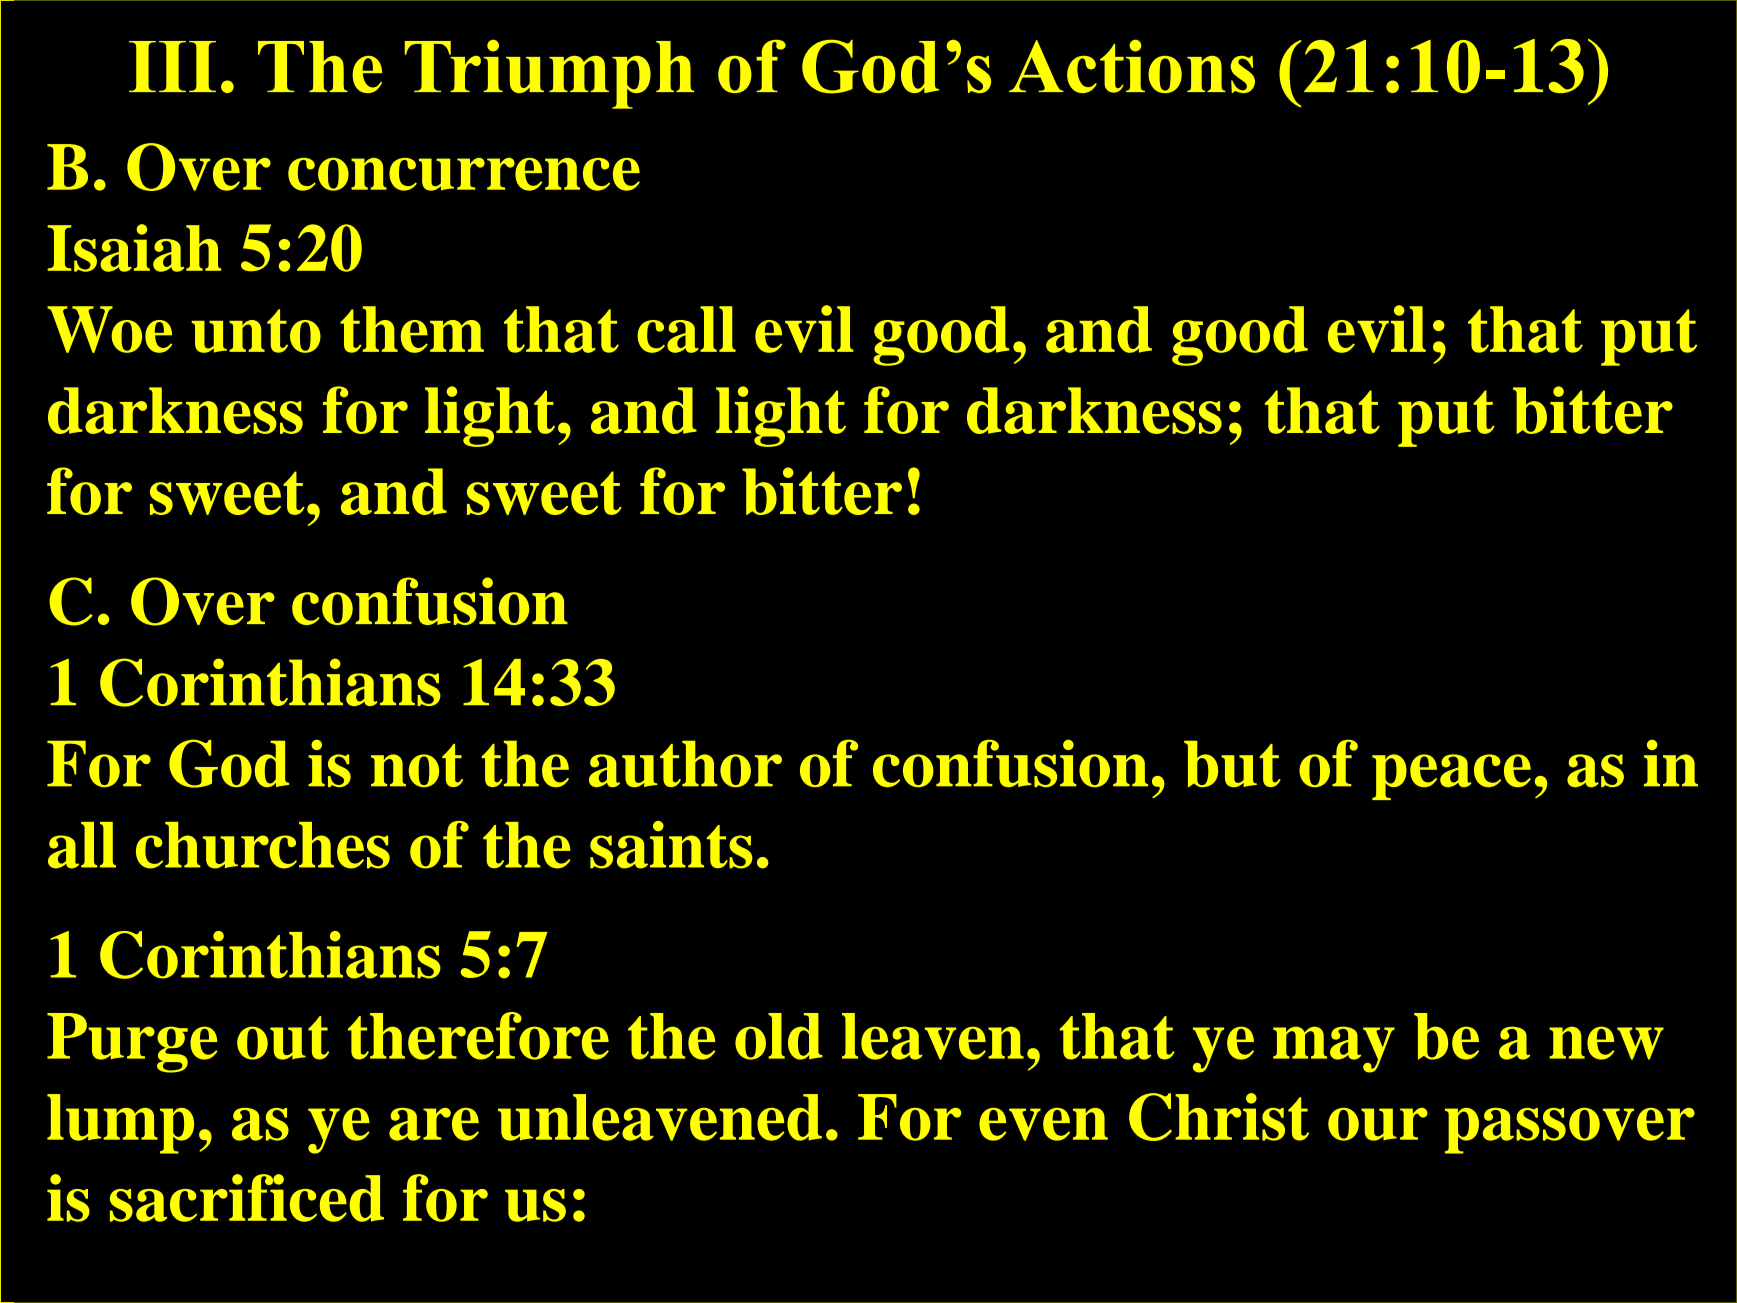 The width and height of the image is (1737, 1303). Describe the element at coordinates (256, 331) in the image. I see `unto` at that location.
